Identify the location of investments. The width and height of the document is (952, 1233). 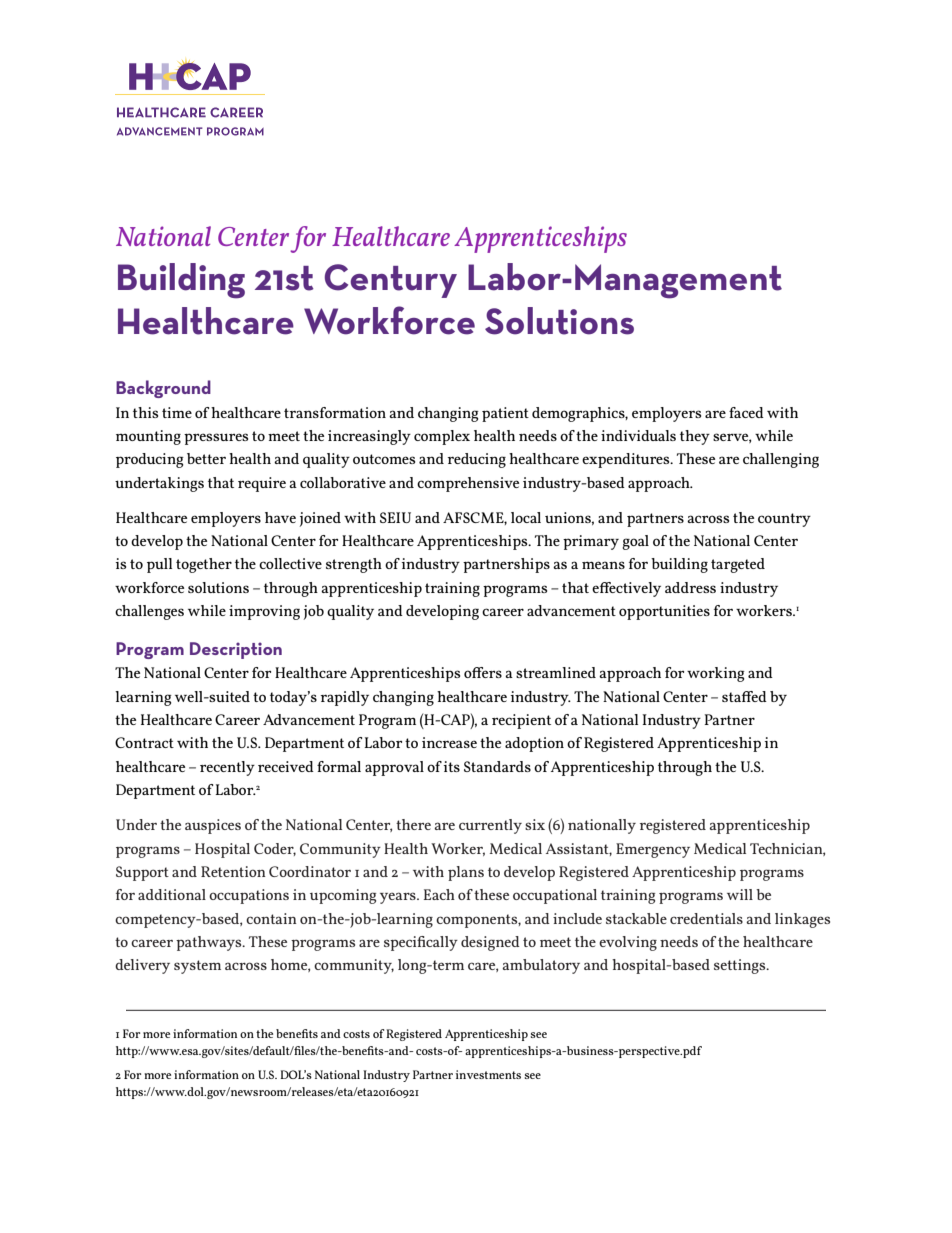
(488, 1074).
